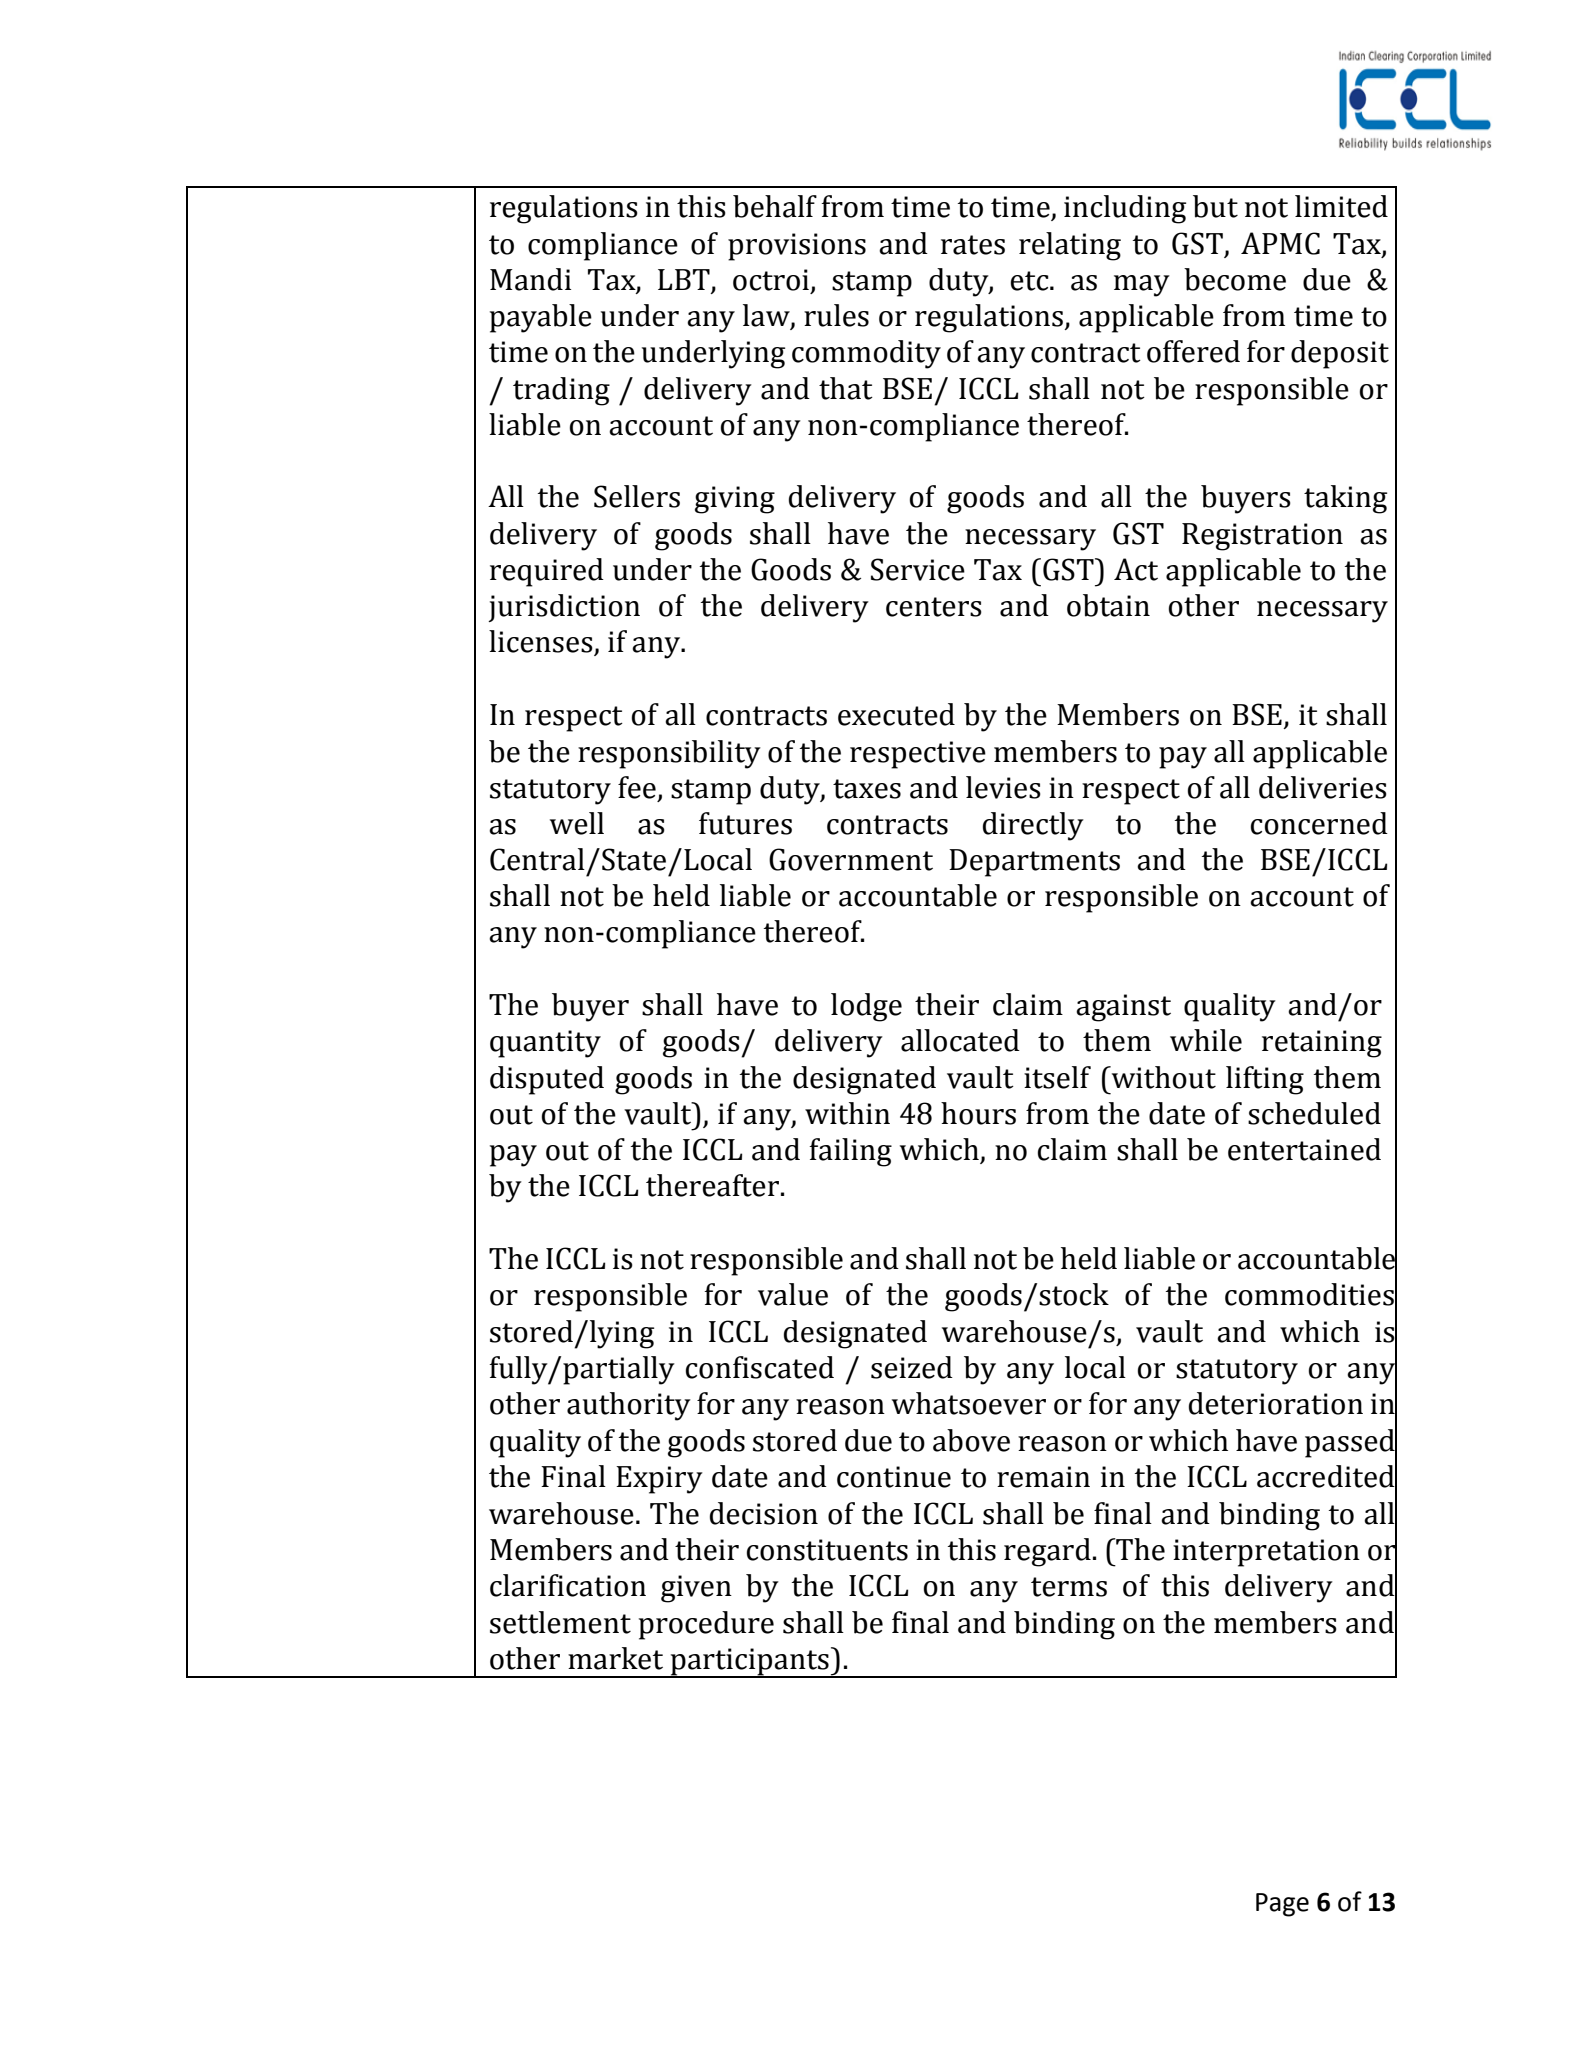  What do you see at coordinates (749, 1663) in the document?
I see `participants` at bounding box center [749, 1663].
